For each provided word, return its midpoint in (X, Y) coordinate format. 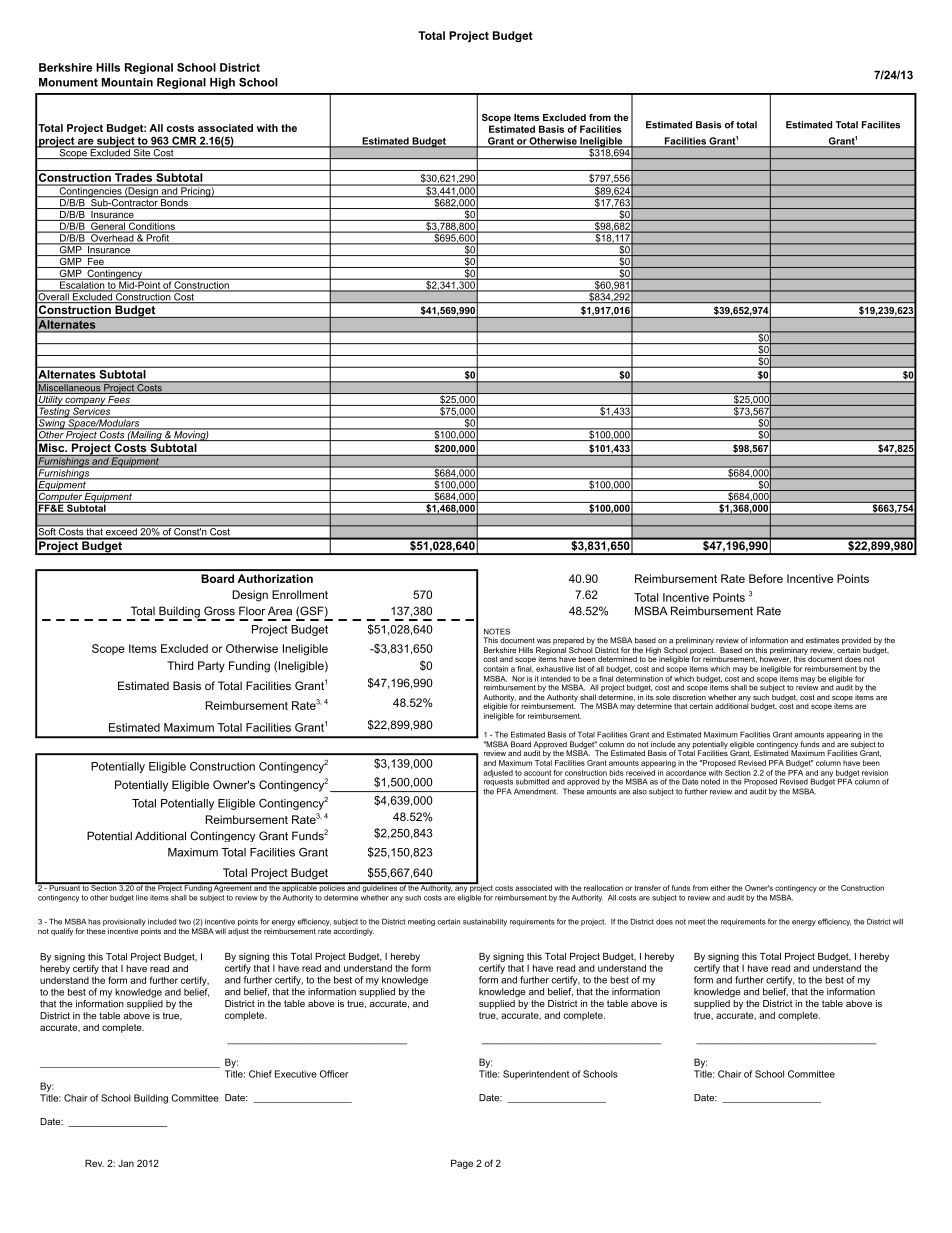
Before (766, 578)
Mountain (127, 82)
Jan (126, 1163)
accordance (686, 773)
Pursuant (64, 887)
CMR (184, 141)
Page (462, 1164)
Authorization (275, 578)
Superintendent (536, 1075)
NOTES (497, 631)
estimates (822, 640)
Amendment (536, 791)
